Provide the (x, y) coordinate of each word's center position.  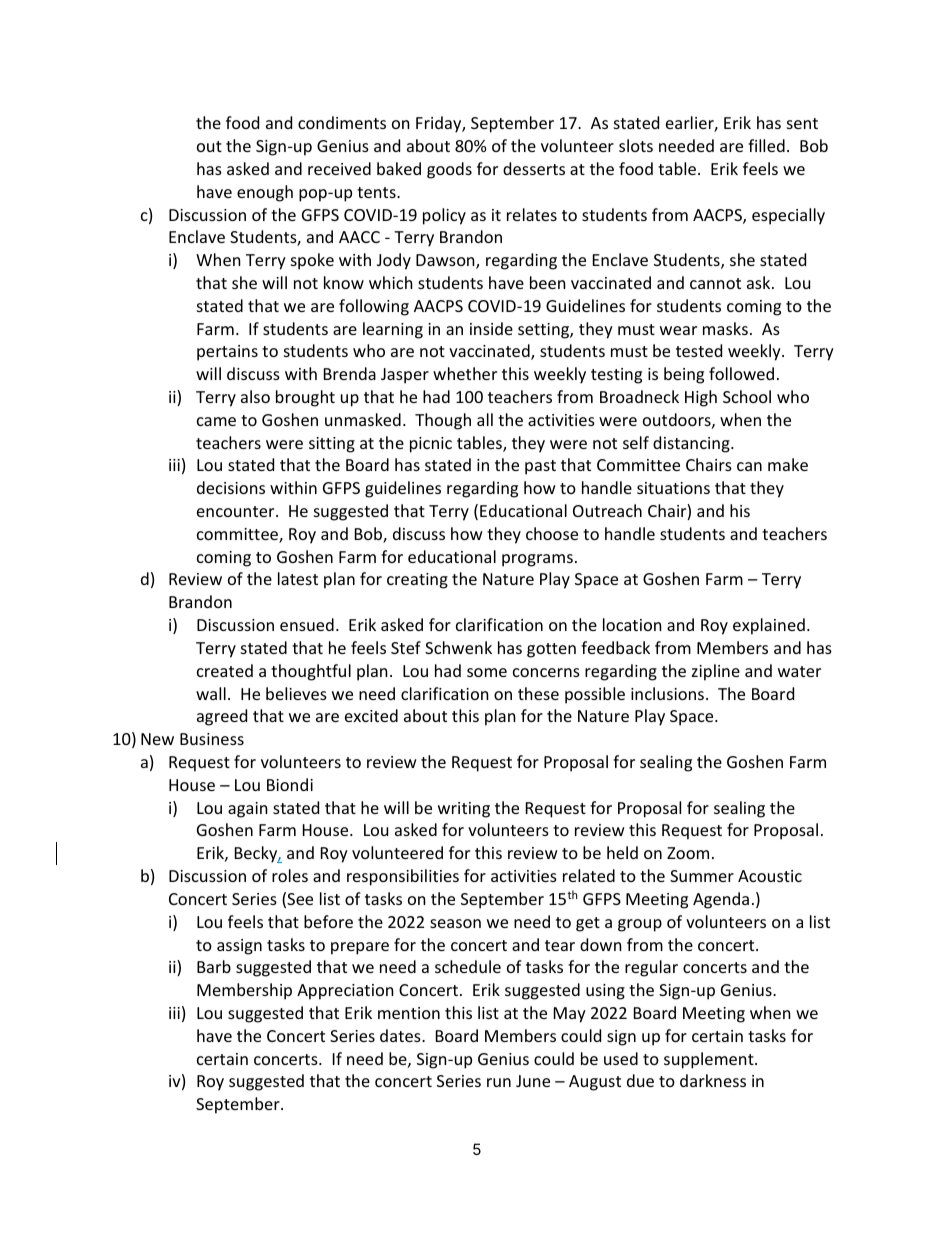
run (499, 1082)
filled (766, 145)
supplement (710, 1060)
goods (449, 170)
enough (265, 193)
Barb (214, 966)
